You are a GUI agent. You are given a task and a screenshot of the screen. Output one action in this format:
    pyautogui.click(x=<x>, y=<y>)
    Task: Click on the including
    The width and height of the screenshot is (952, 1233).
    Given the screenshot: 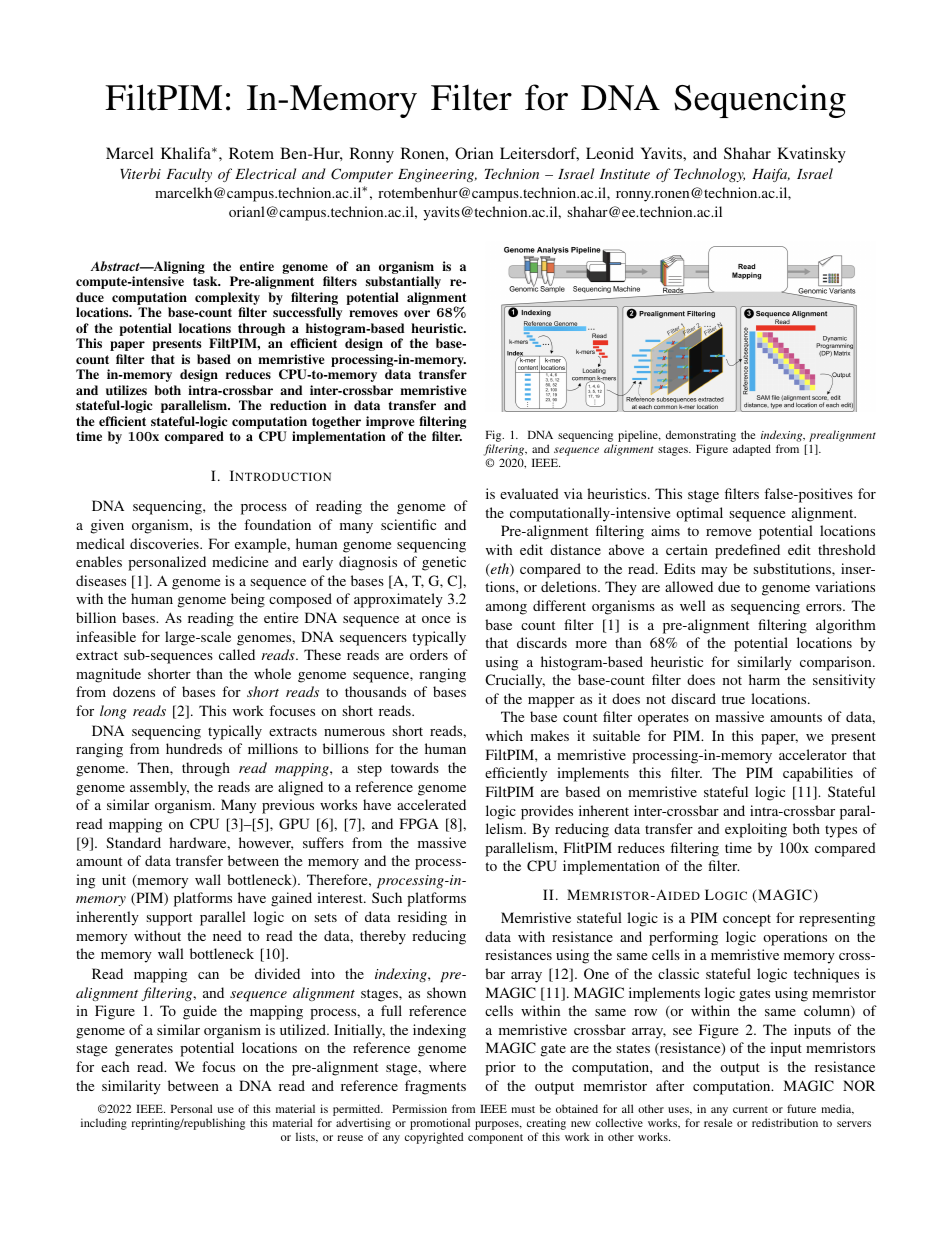 What is the action you would take?
    pyautogui.click(x=104, y=1124)
